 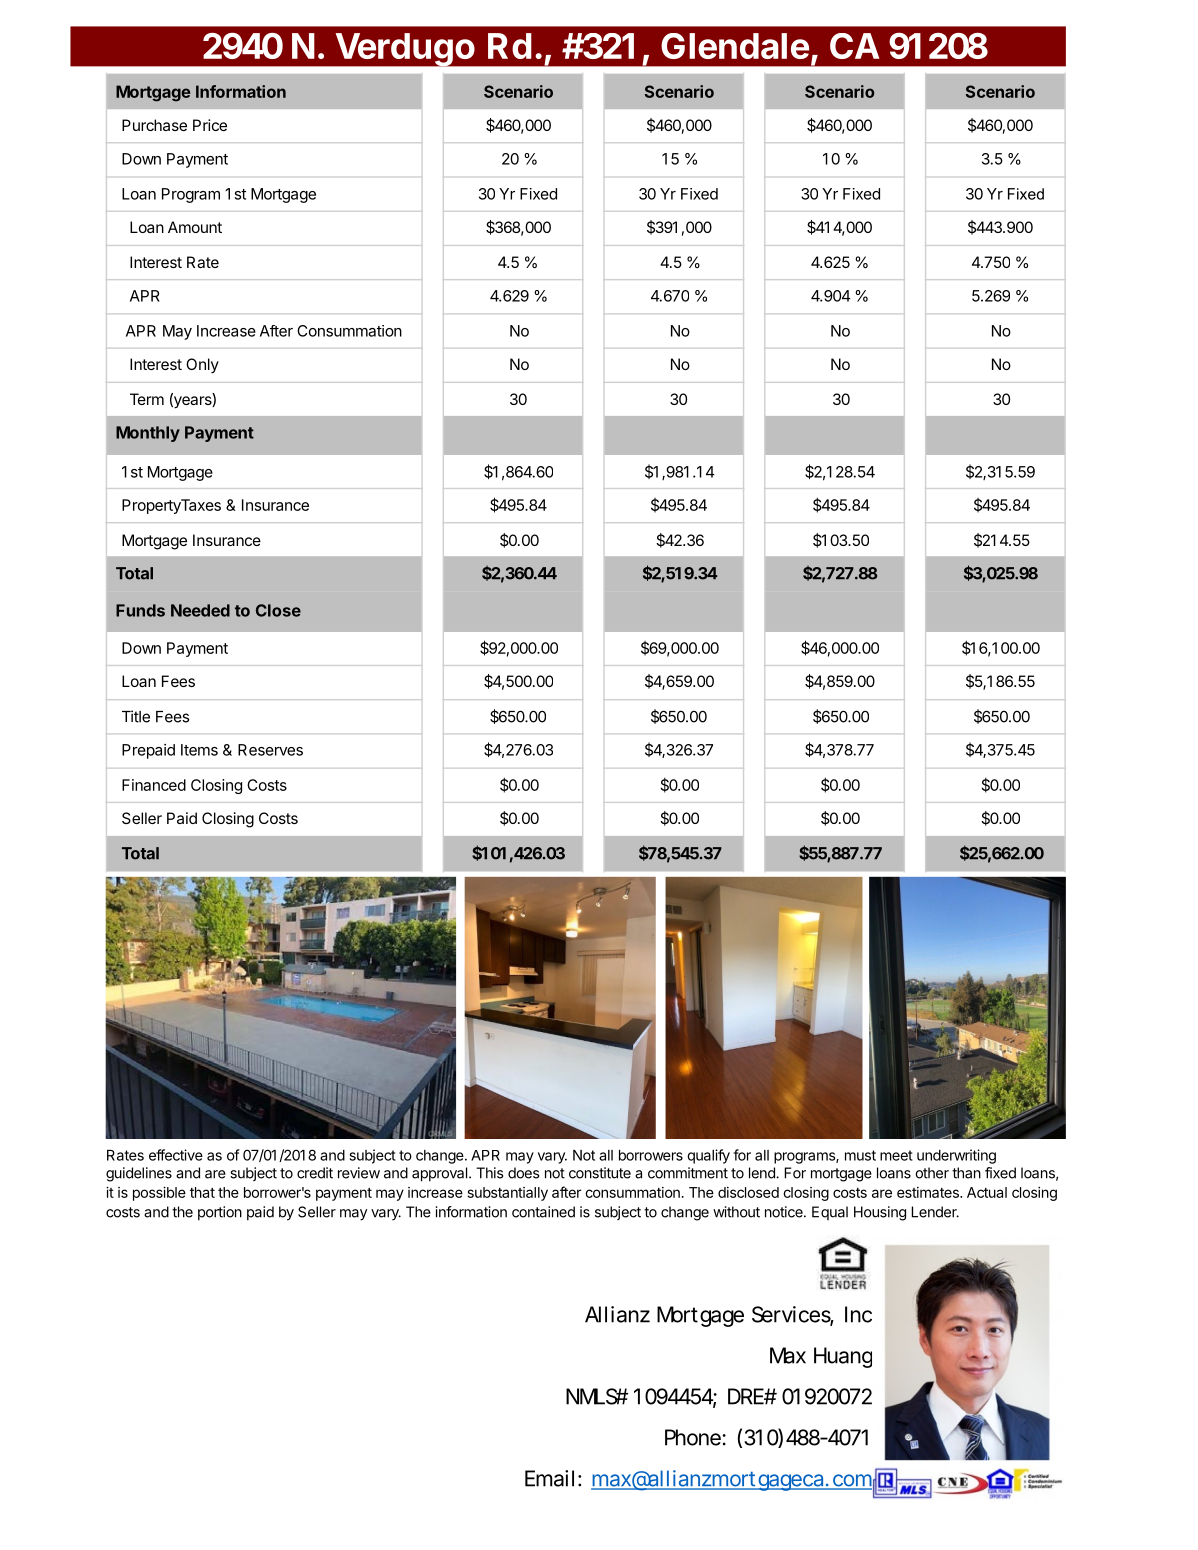 What do you see at coordinates (195, 227) in the screenshot?
I see `Amount` at bounding box center [195, 227].
